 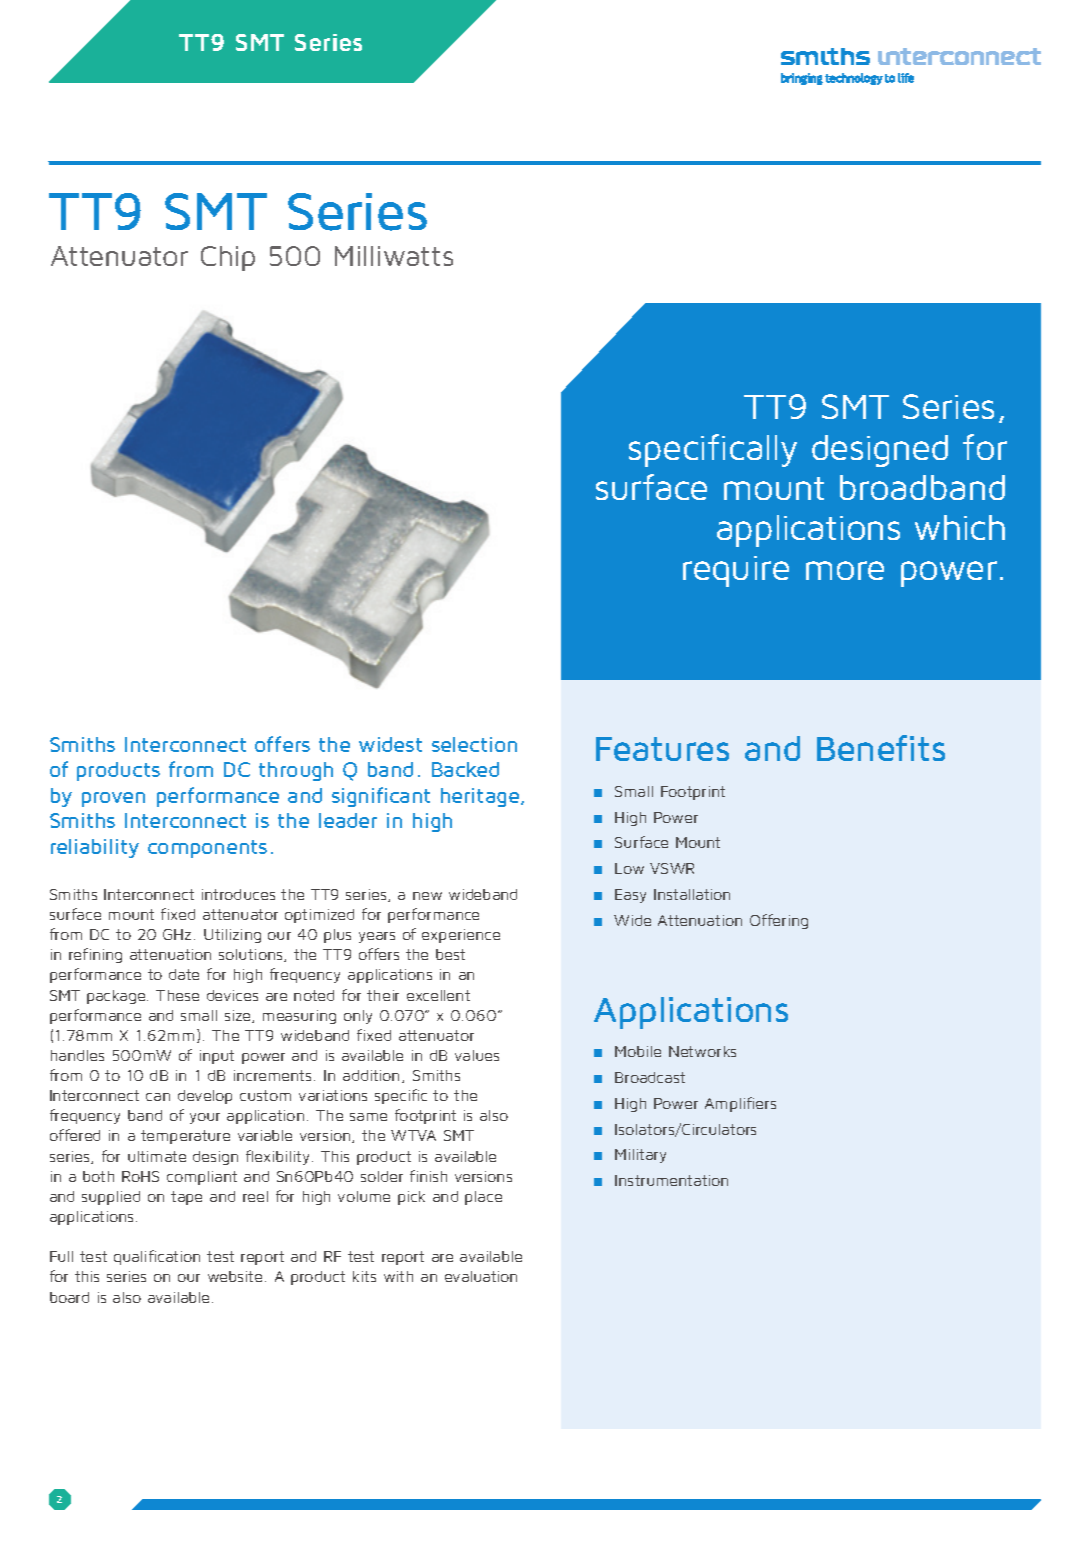 What do you see at coordinates (477, 1055) in the screenshot?
I see `values` at bounding box center [477, 1055].
